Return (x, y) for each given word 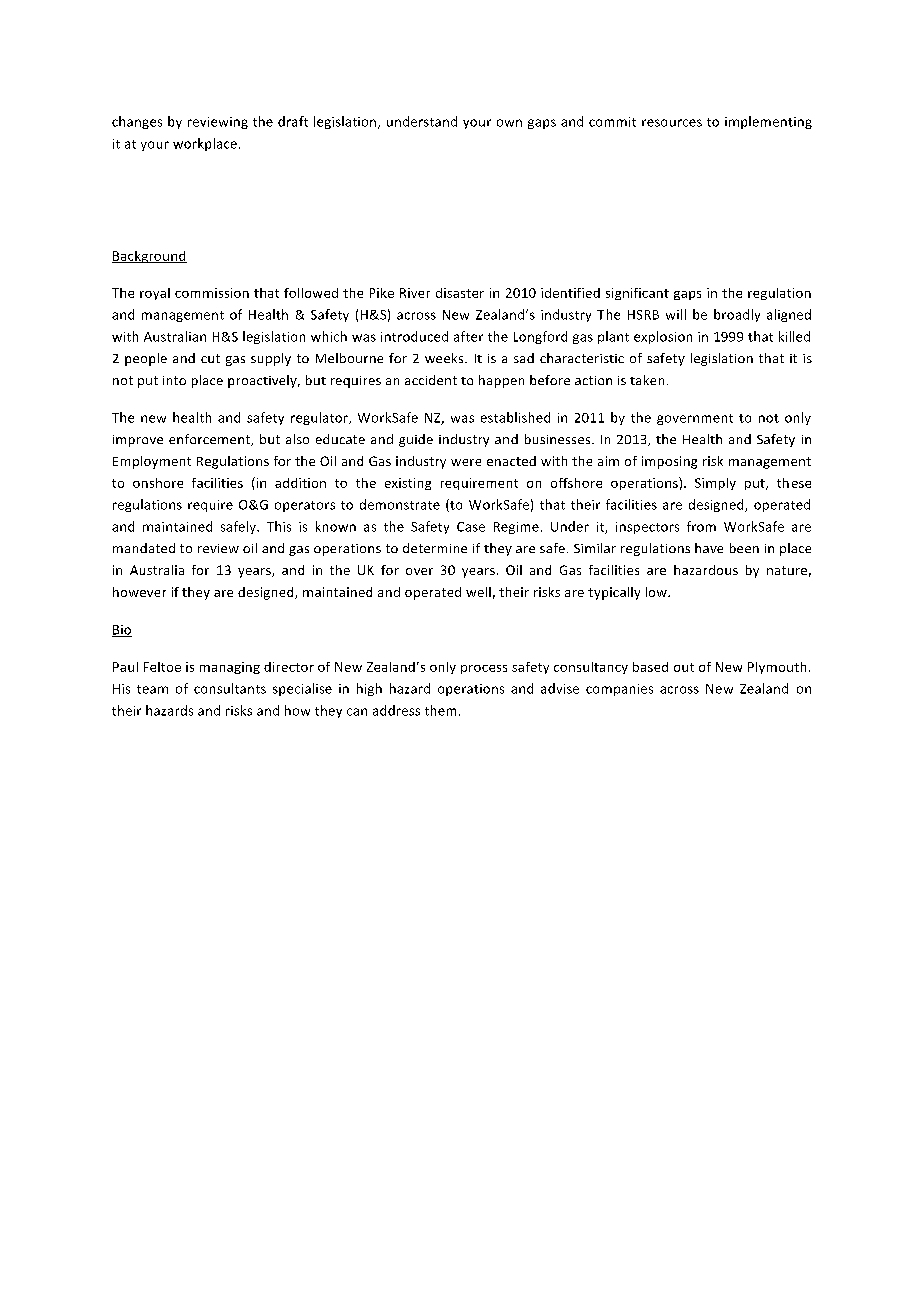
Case (471, 527)
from (701, 526)
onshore (158, 483)
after (468, 336)
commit (612, 122)
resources (672, 123)
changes (137, 122)
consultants (230, 688)
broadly (737, 315)
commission (212, 293)
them (440, 710)
